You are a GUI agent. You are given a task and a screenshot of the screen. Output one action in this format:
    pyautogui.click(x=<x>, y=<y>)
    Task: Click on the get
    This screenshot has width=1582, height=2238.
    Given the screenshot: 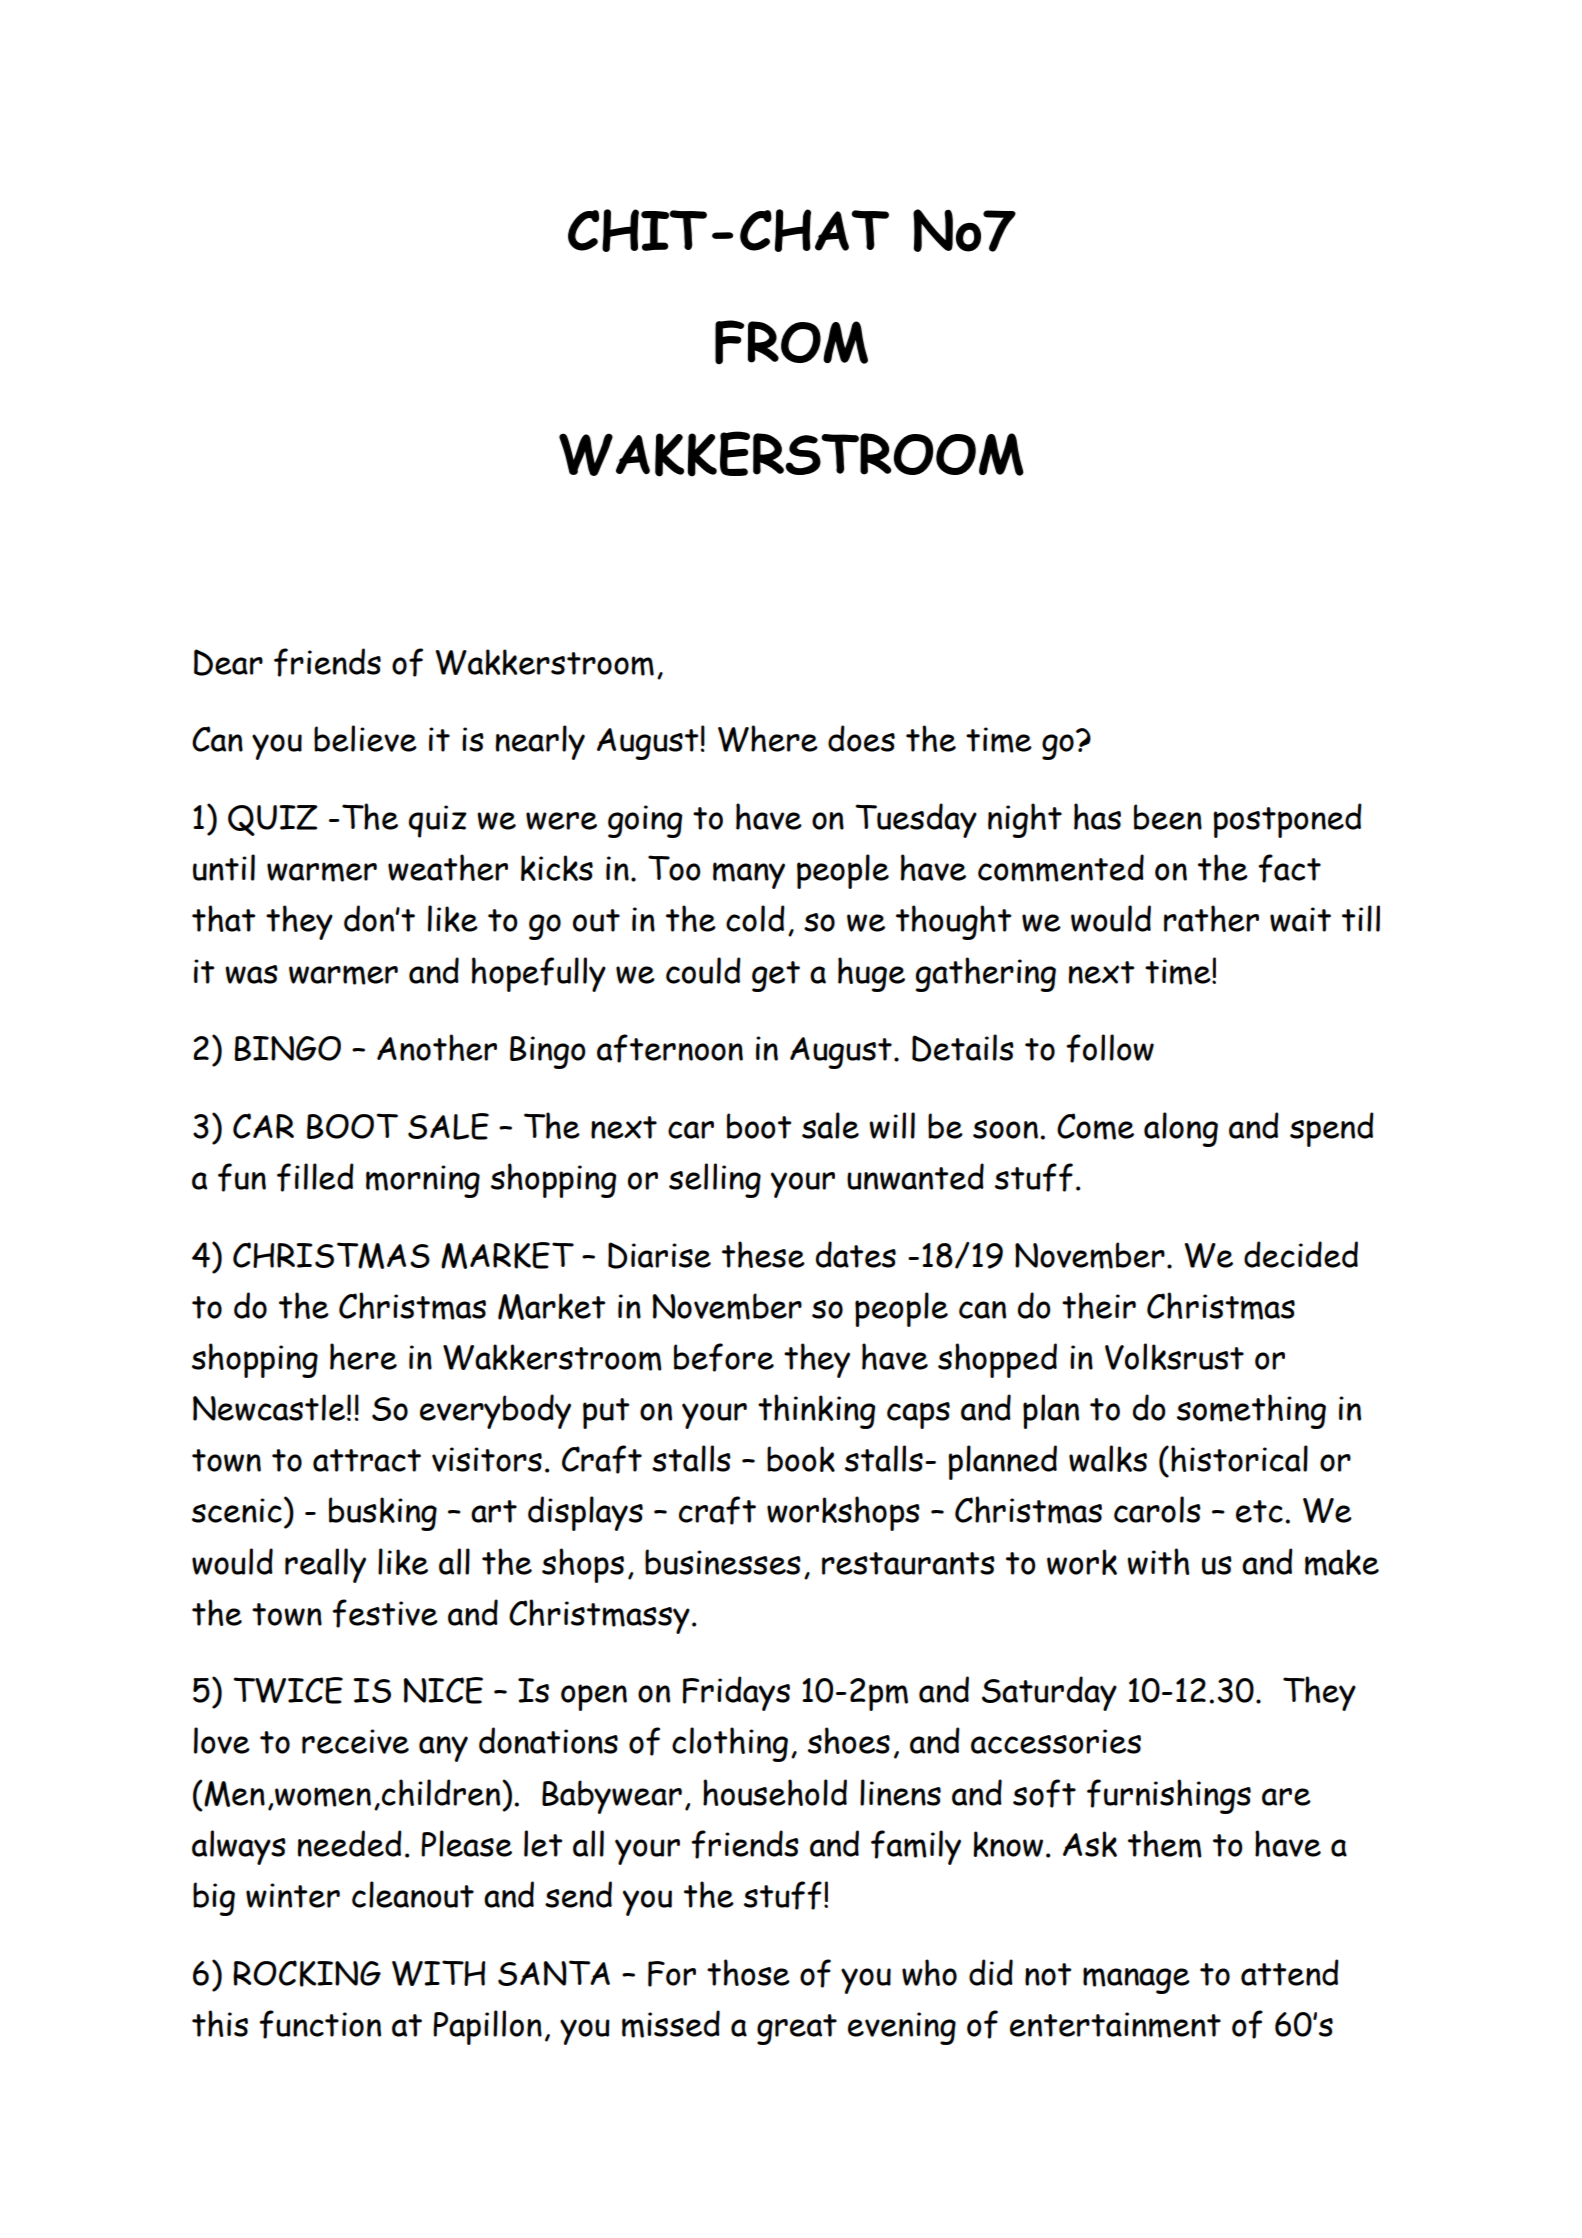 What is the action you would take?
    pyautogui.click(x=776, y=976)
